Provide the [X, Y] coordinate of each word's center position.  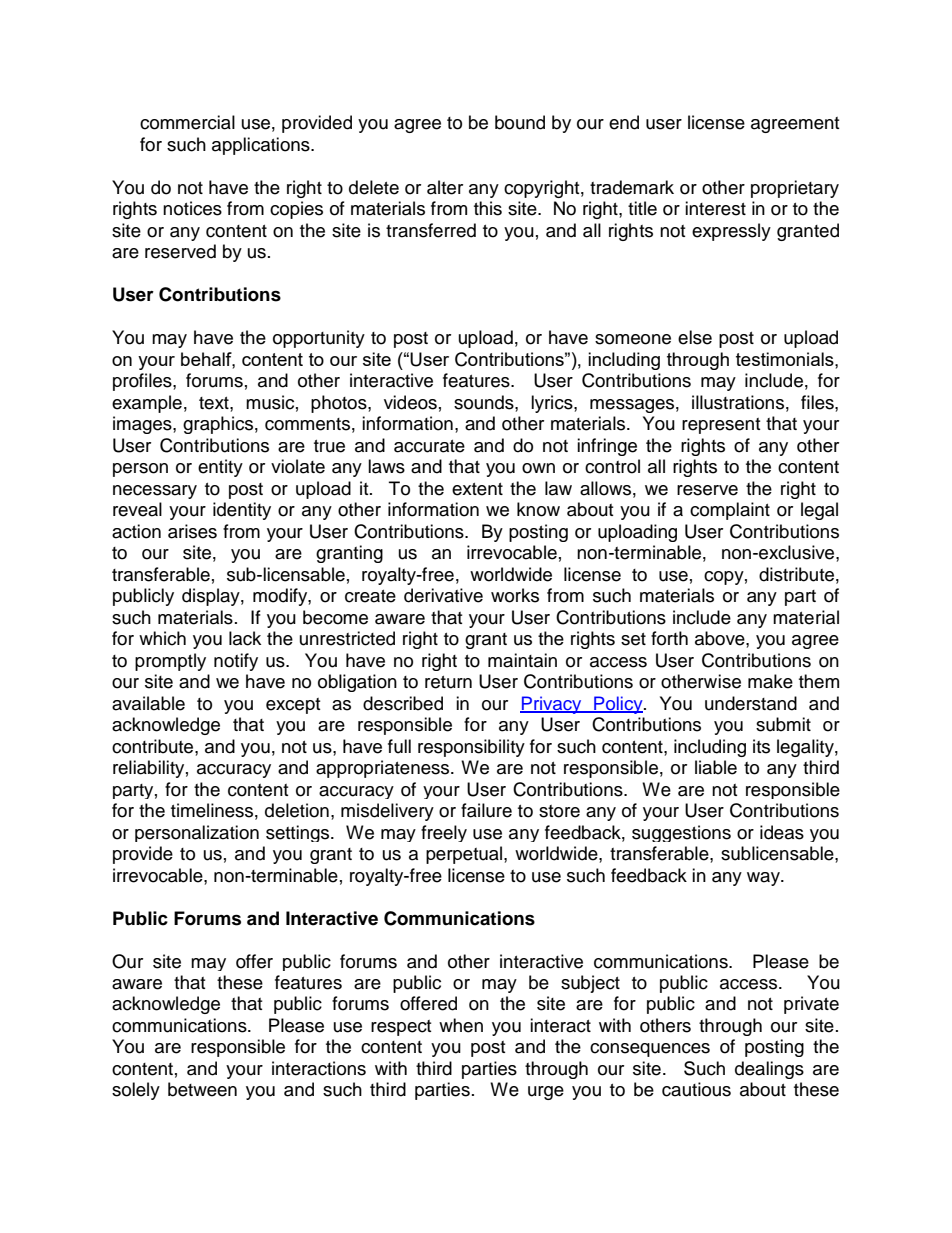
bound [520, 122]
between [202, 1089]
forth [669, 638]
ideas [782, 832]
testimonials [786, 359]
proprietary [795, 189]
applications [262, 146]
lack [245, 638]
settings [299, 833]
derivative [443, 595]
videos [410, 402]
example [147, 404]
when [461, 1025]
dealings [769, 1070]
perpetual [465, 855]
